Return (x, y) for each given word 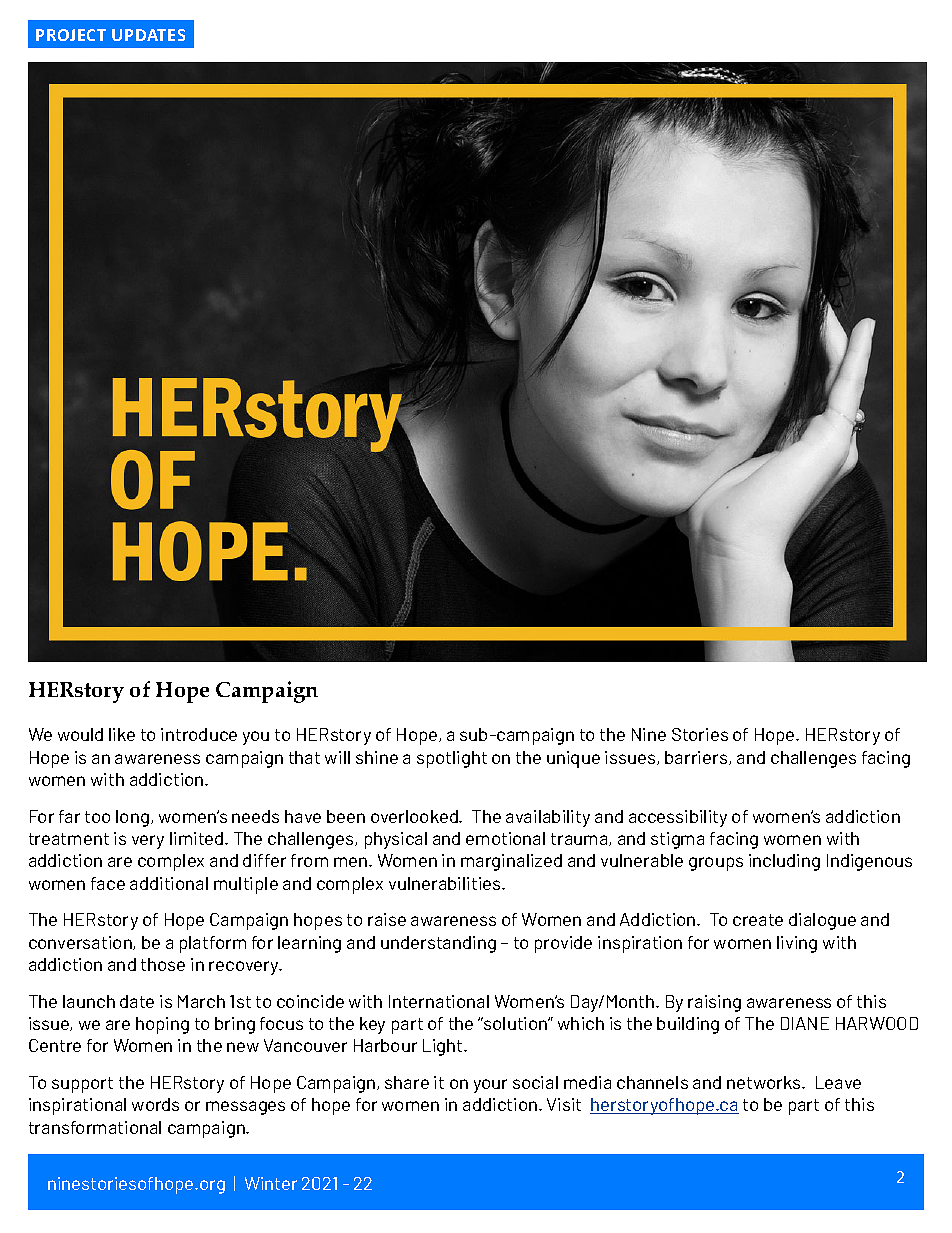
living (797, 944)
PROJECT (71, 35)
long (132, 818)
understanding (438, 944)
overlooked (415, 816)
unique (573, 759)
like (122, 734)
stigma (677, 840)
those (163, 964)
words (155, 1104)
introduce (199, 734)
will (337, 757)
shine (377, 757)
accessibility (678, 818)
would (80, 734)
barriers (697, 758)
